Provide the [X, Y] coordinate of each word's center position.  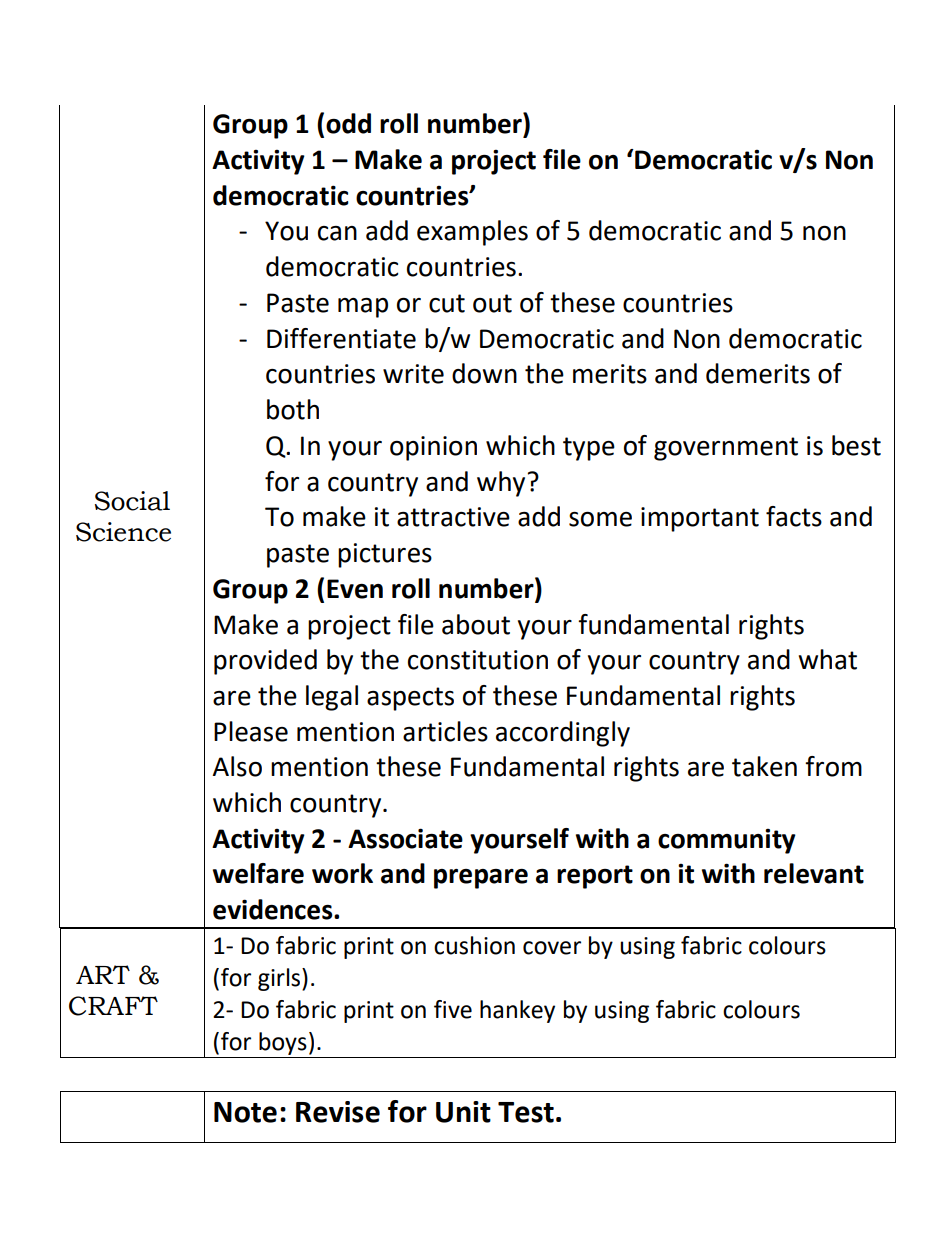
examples [472, 233]
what [828, 659]
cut [447, 303]
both [293, 409]
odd [348, 123]
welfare [258, 873]
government [726, 449]
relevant [814, 873]
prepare [481, 879]
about [476, 624]
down [484, 373]
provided [265, 662]
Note [245, 1112]
